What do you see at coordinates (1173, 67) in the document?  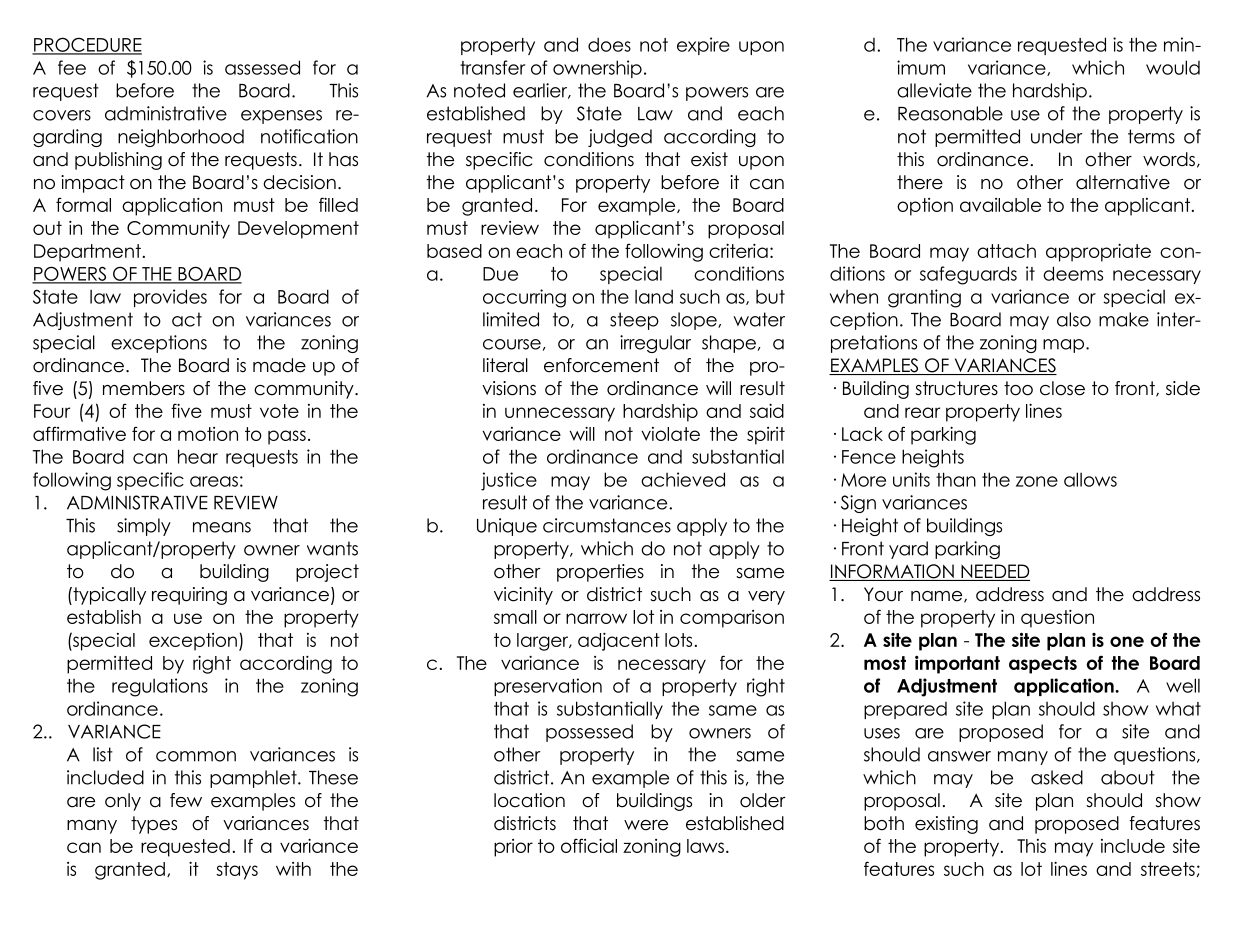 I see `would` at bounding box center [1173, 67].
